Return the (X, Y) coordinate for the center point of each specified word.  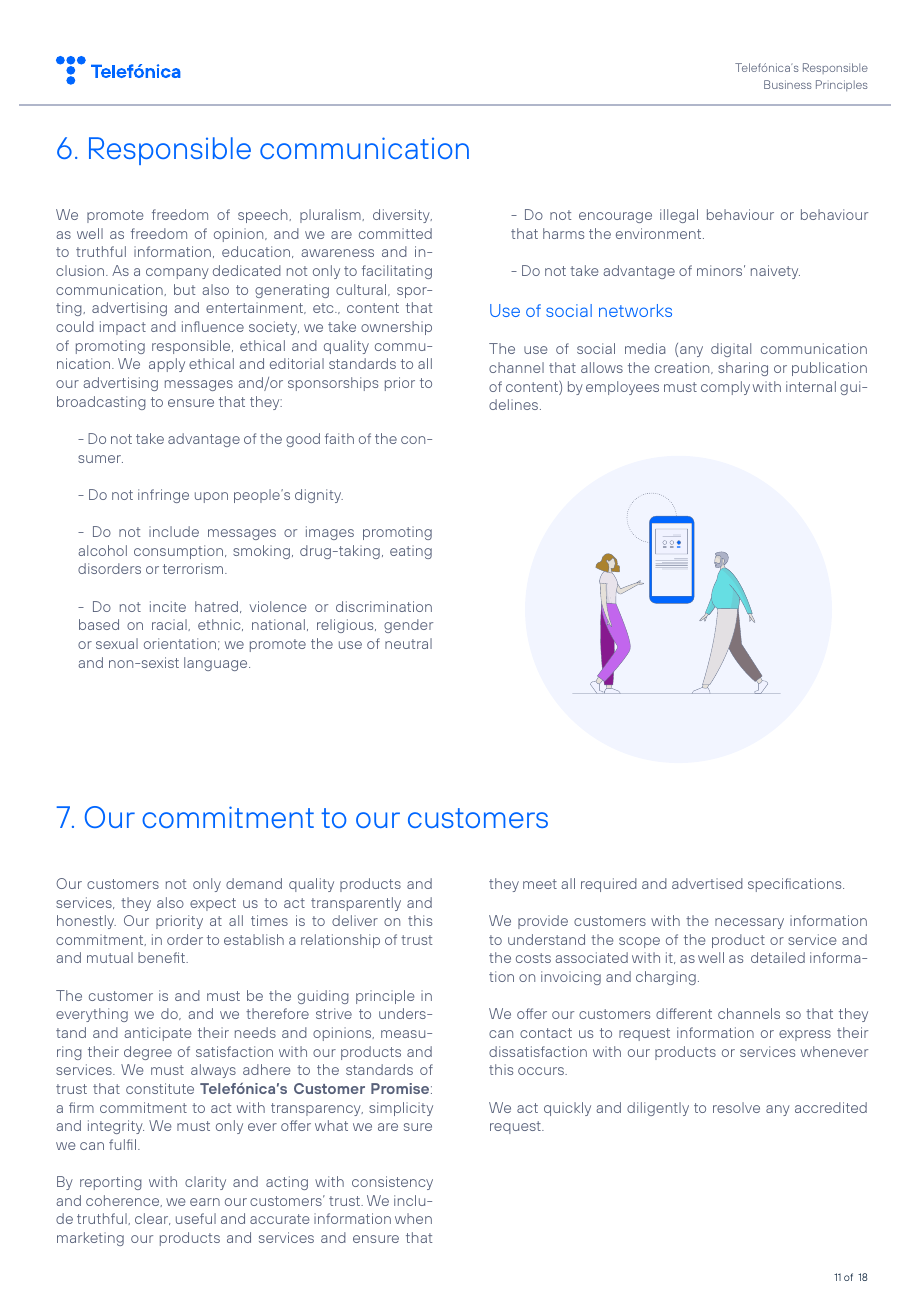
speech (264, 216)
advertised (707, 883)
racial (170, 625)
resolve (736, 1107)
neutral (408, 643)
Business (788, 84)
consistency (392, 1183)
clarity (205, 1183)
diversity (402, 216)
